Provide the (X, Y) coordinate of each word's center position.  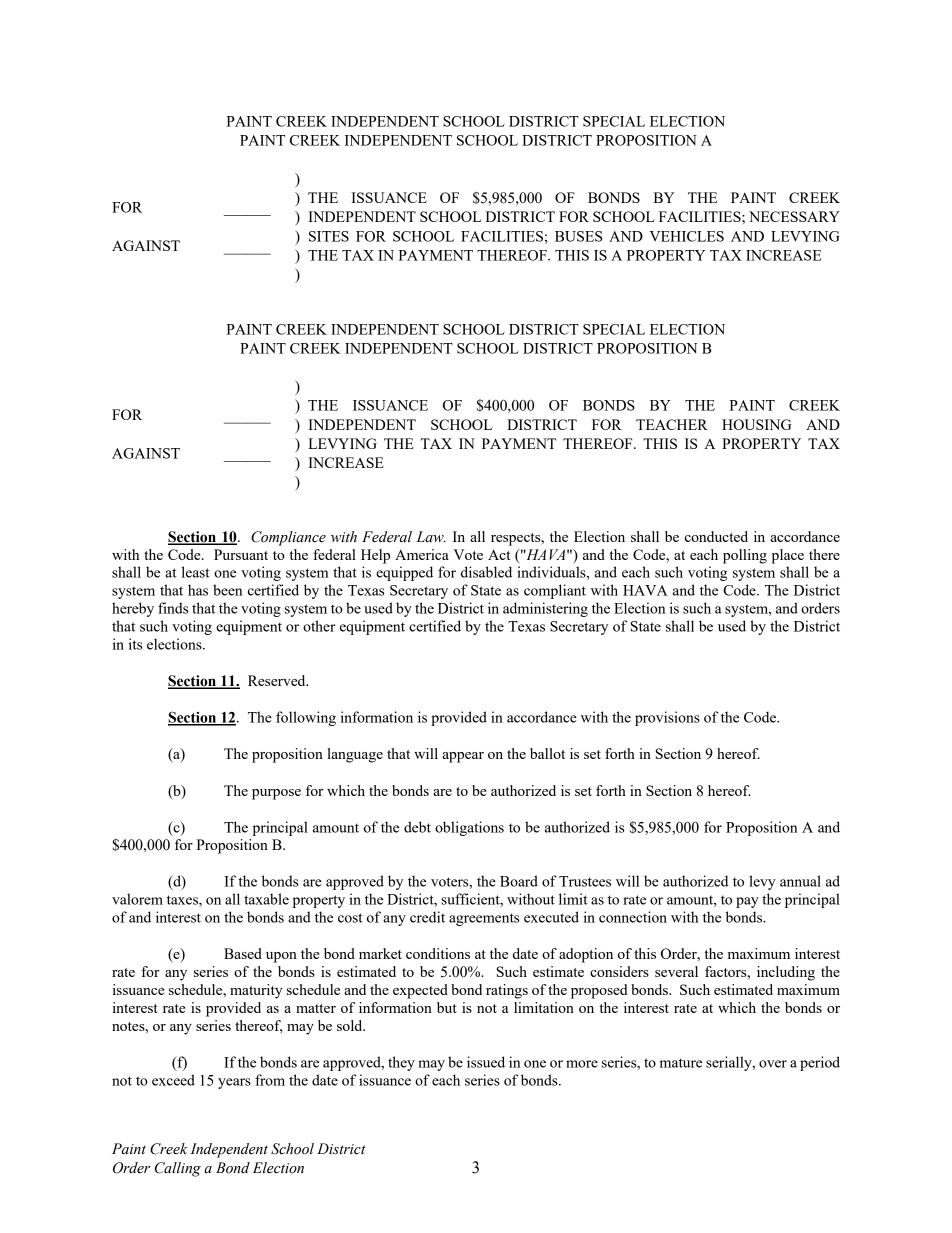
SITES (329, 236)
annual (800, 881)
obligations (469, 828)
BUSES (578, 236)
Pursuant (241, 554)
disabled (486, 572)
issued (486, 1062)
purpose (276, 794)
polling (745, 556)
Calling (178, 1169)
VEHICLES (686, 236)
